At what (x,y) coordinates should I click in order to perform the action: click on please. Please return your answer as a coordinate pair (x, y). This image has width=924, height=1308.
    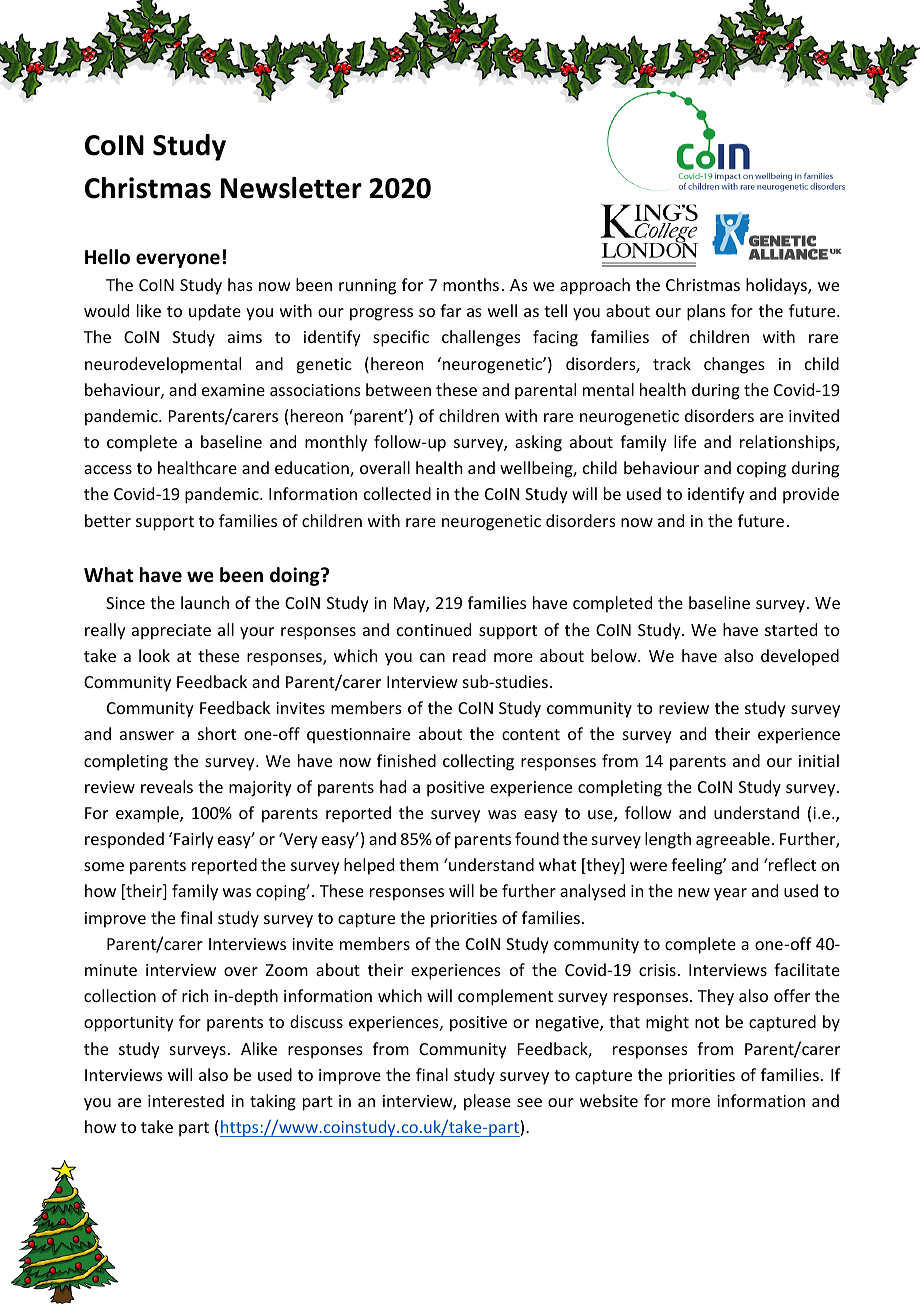
    Looking at the image, I should click on (487, 1102).
